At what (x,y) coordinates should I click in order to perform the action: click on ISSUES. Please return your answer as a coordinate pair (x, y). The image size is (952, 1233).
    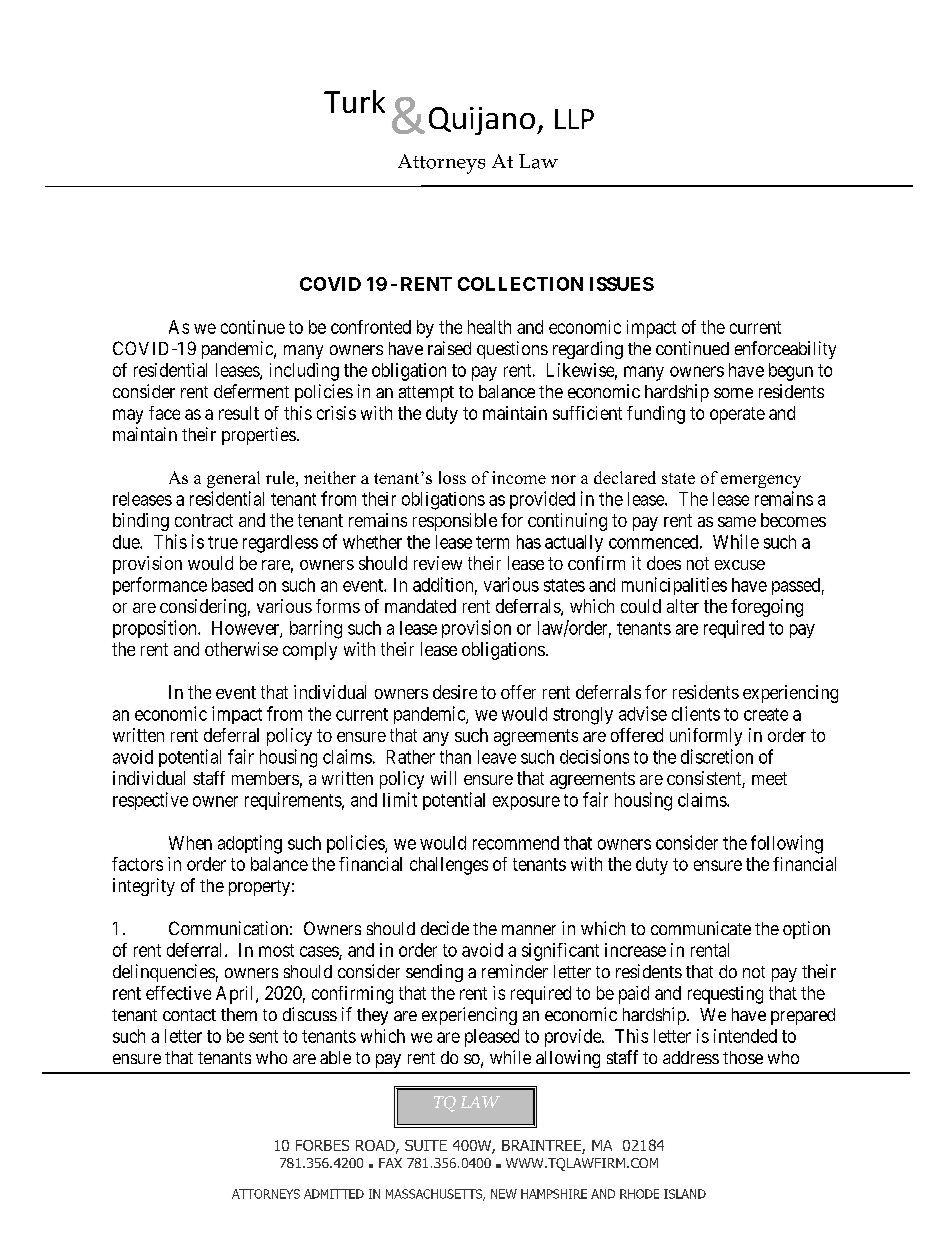
    Looking at the image, I should click on (622, 284).
